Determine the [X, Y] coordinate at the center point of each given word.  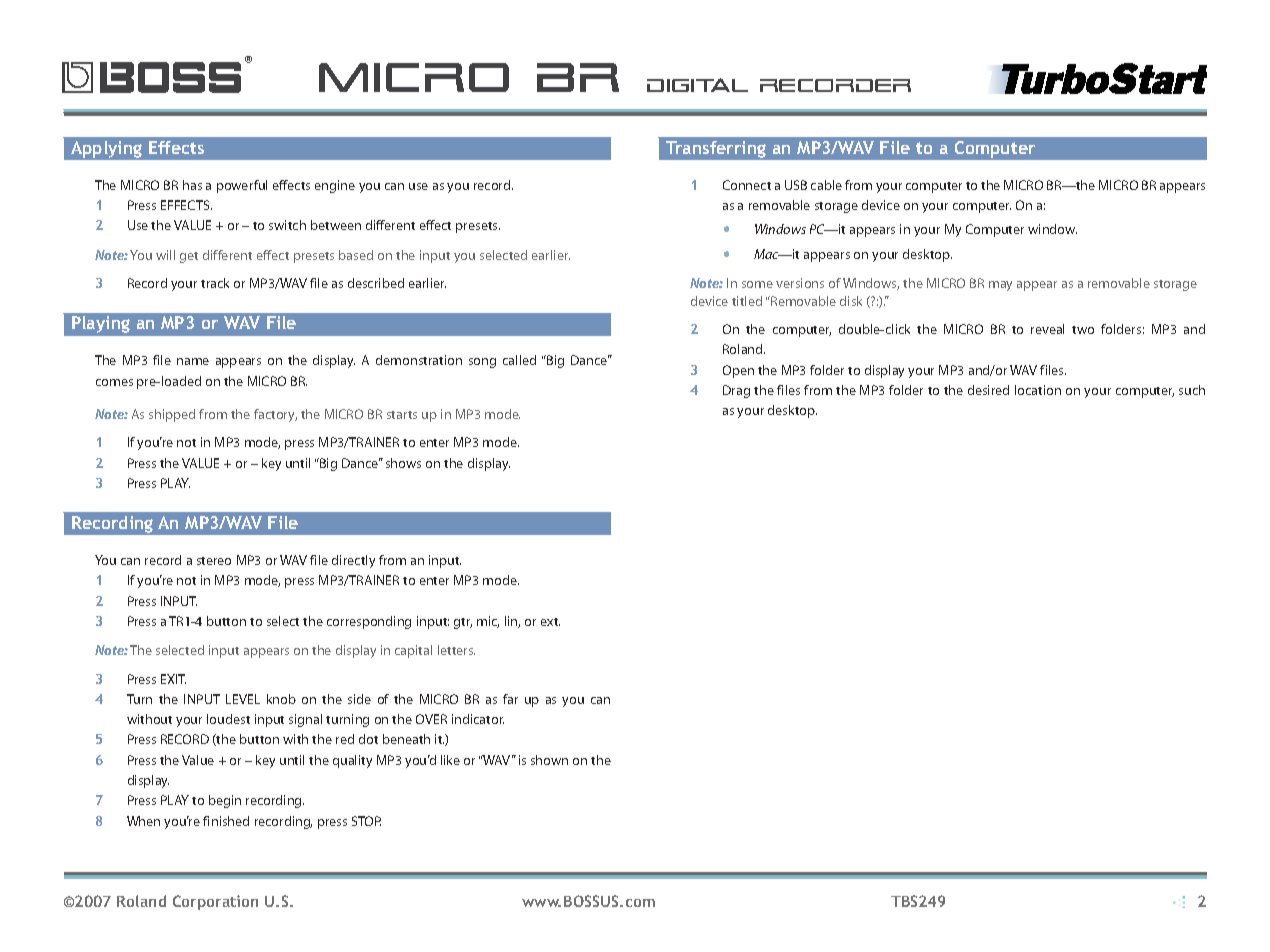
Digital [697, 85]
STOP [366, 821]
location [1038, 390]
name [193, 361]
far [510, 699]
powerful [242, 186]
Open [738, 371]
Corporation [215, 902]
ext [550, 622]
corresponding [369, 622]
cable [826, 185]
